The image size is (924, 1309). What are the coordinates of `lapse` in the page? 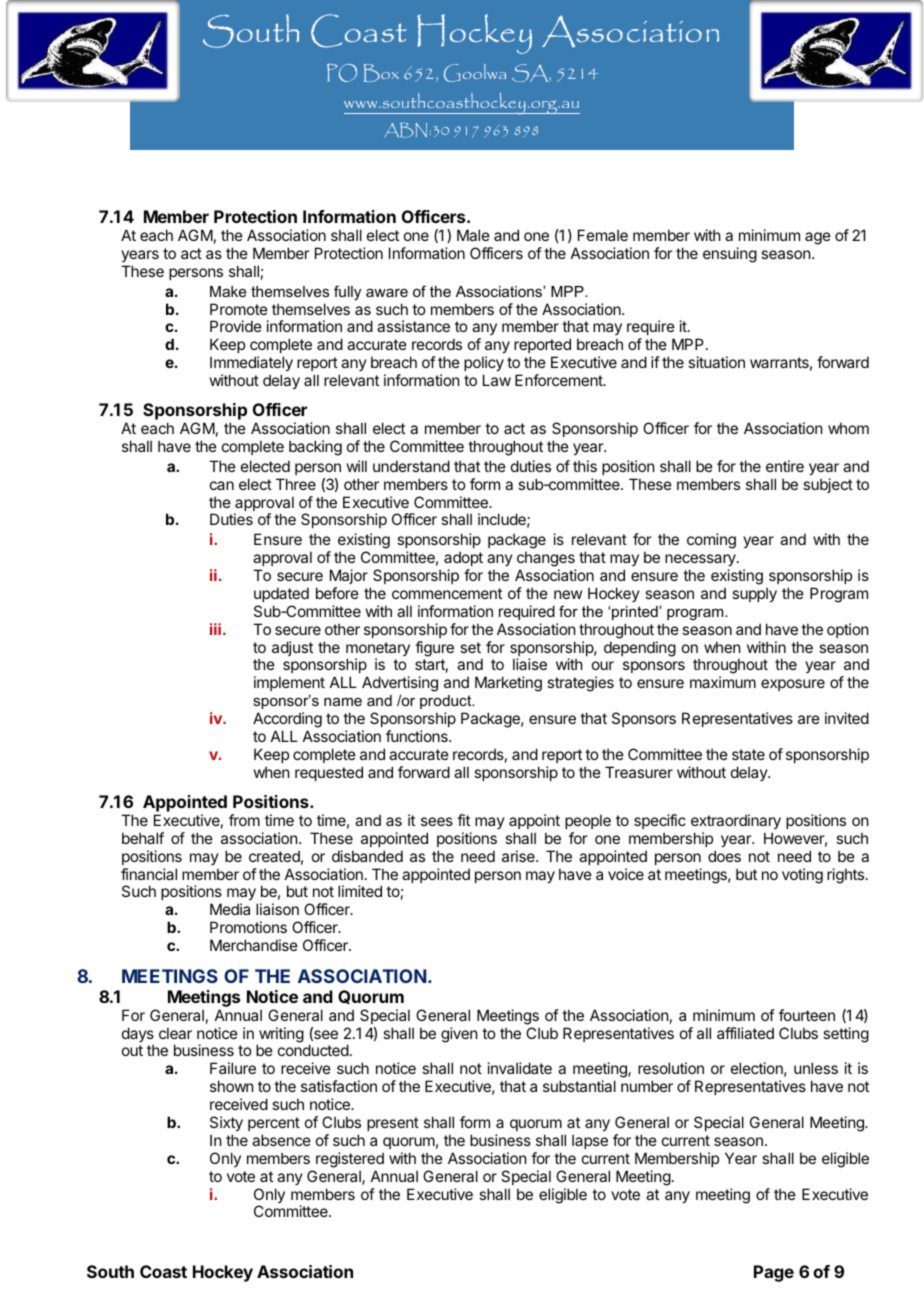 It's located at (590, 1141).
